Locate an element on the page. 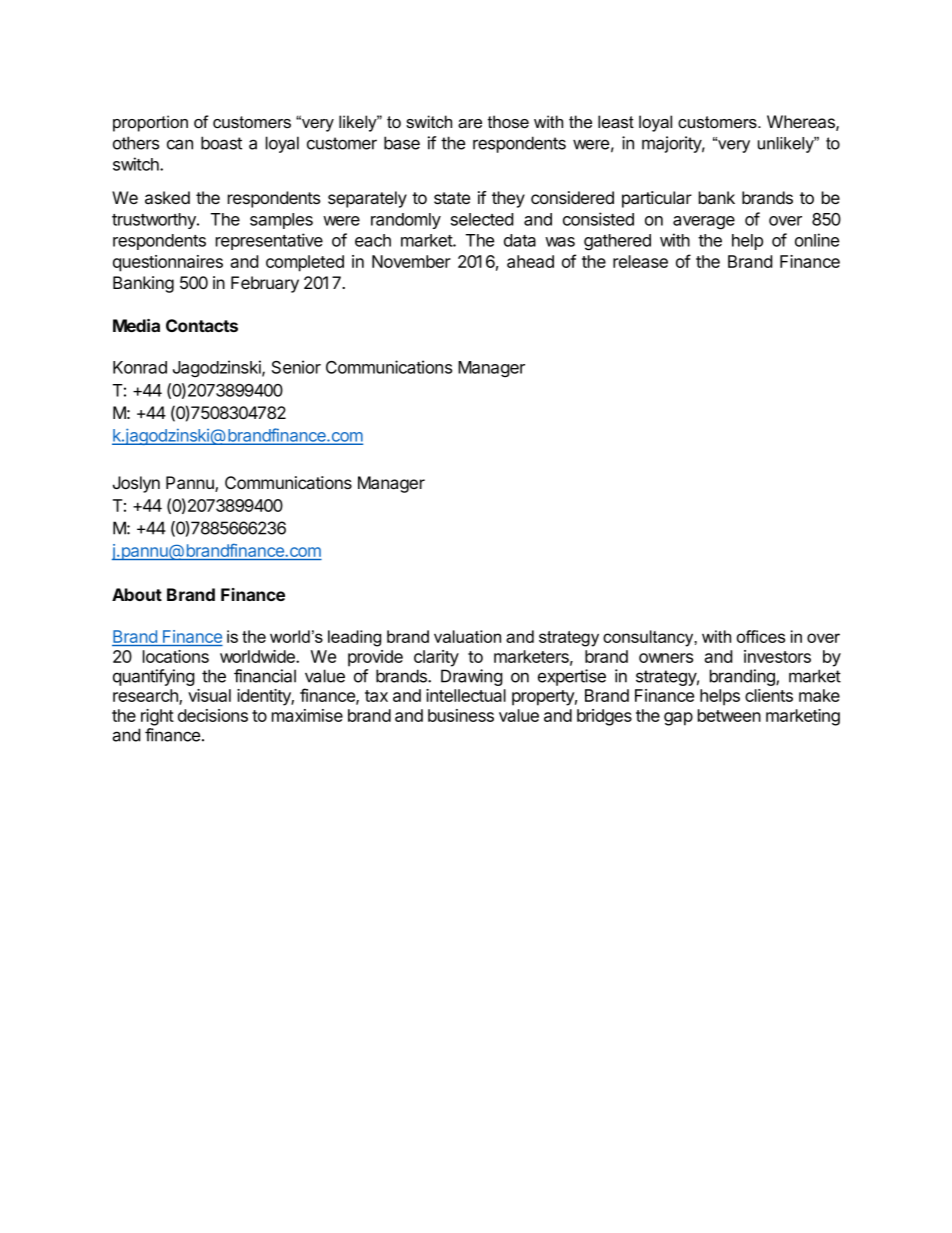 This page has width=952, height=1233. visual is located at coordinates (209, 695).
